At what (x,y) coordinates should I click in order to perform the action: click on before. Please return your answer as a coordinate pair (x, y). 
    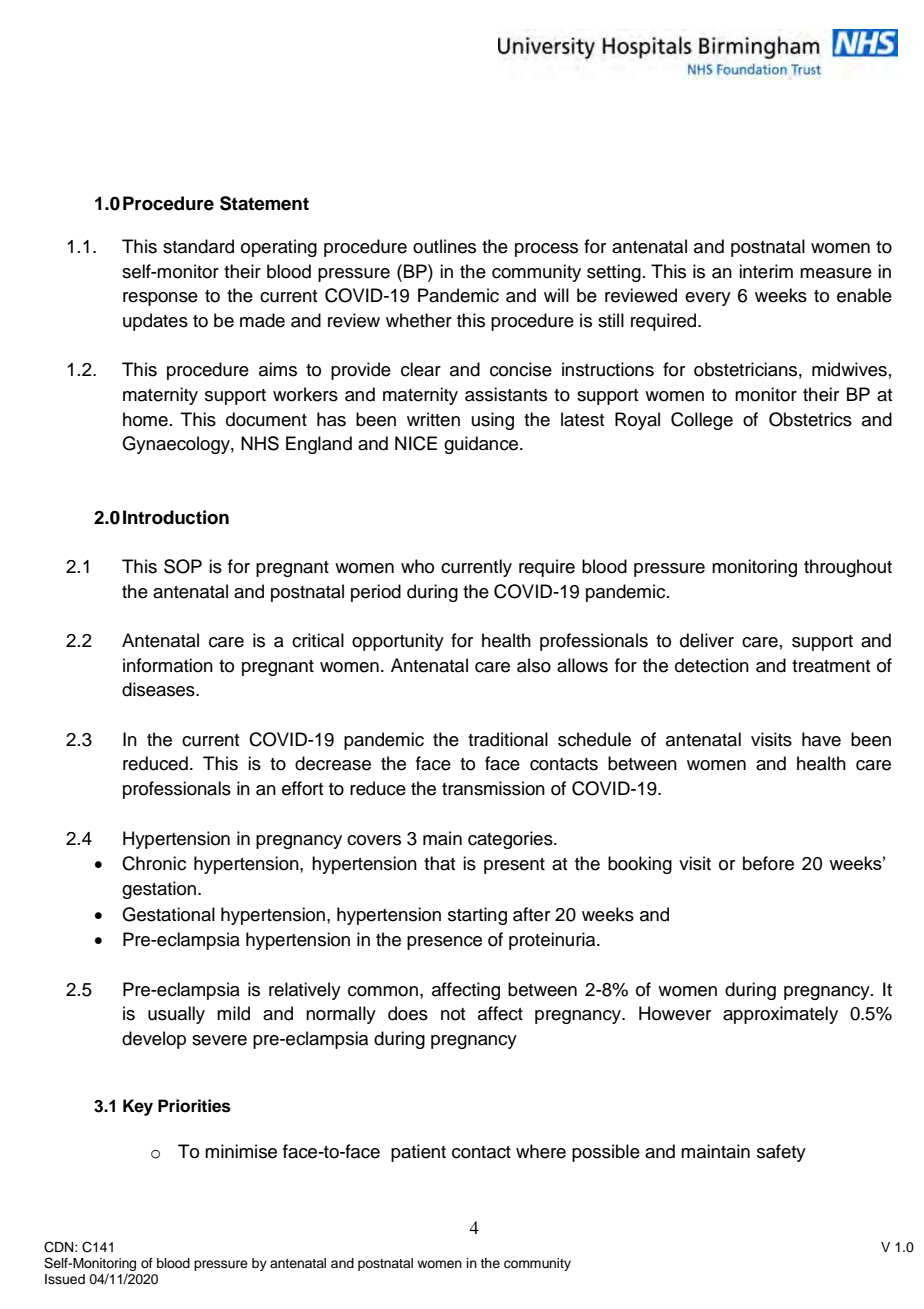
    Looking at the image, I should click on (768, 863).
